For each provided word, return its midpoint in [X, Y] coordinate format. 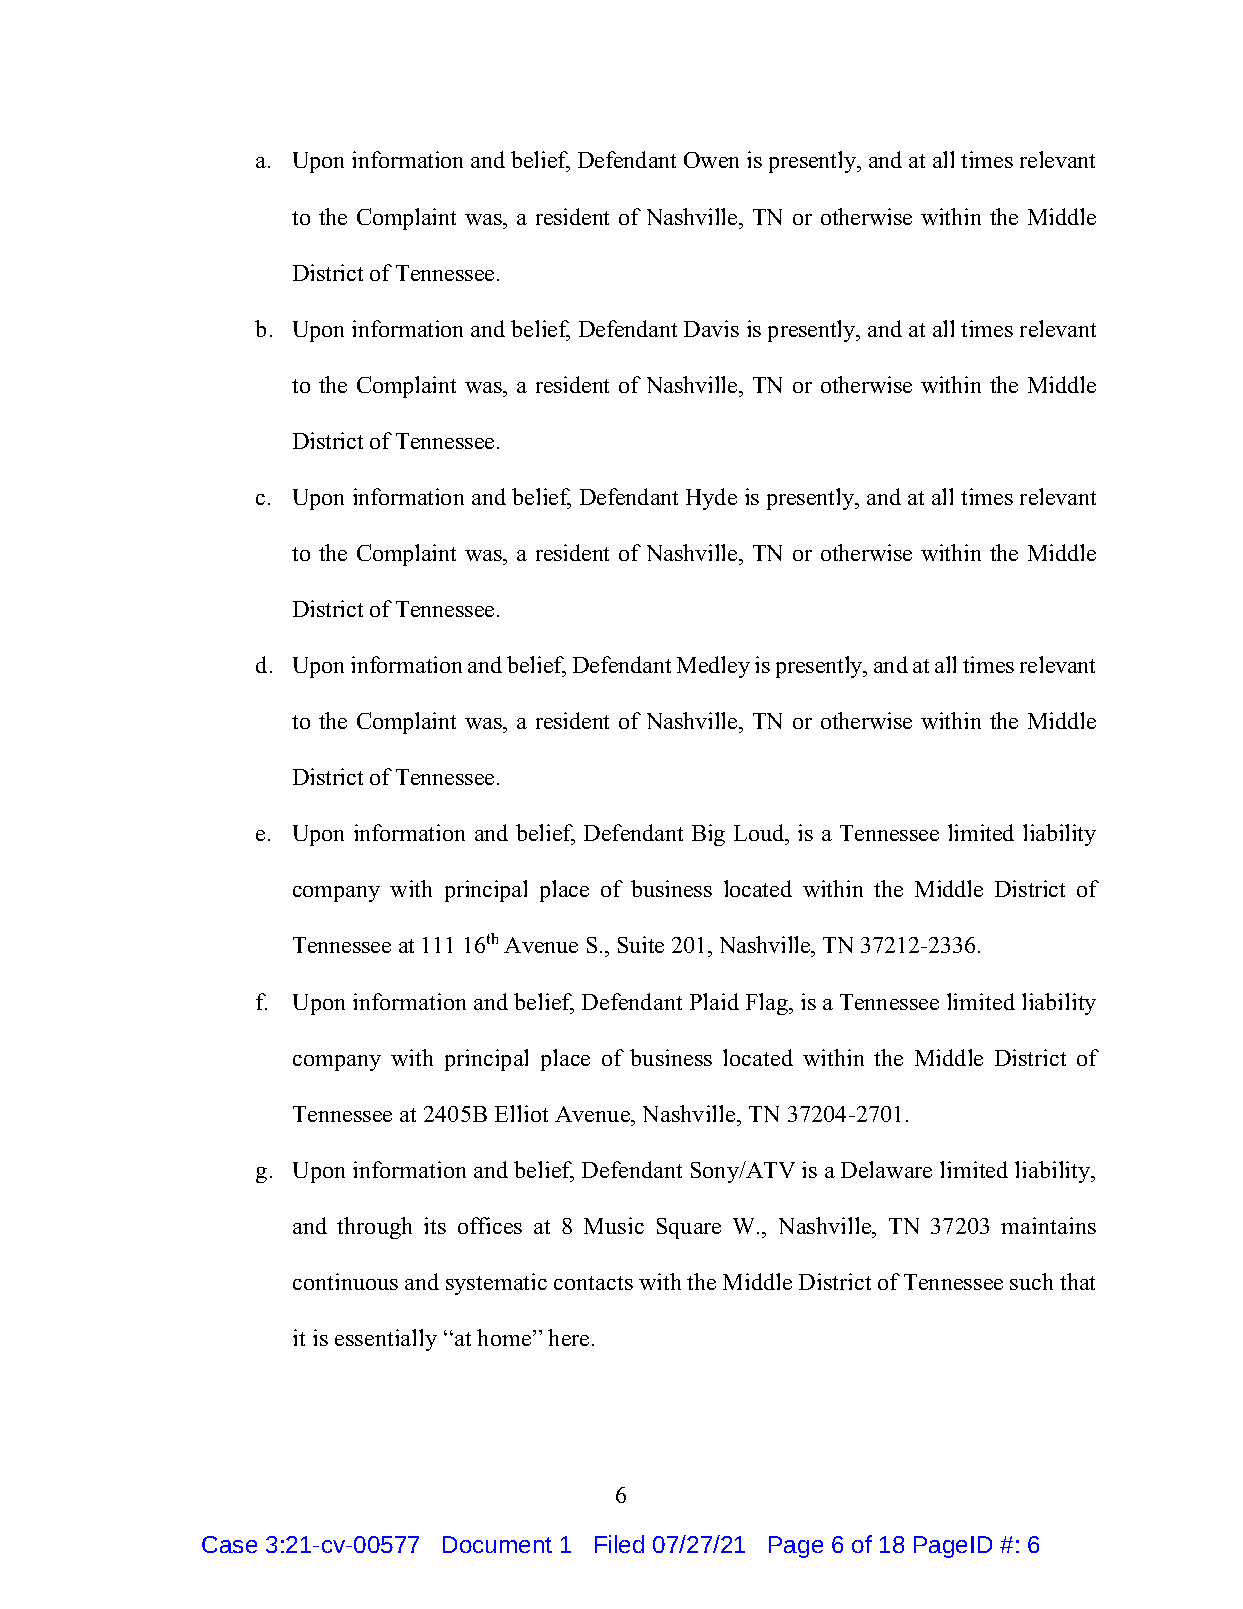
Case [229, 1544]
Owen [711, 160]
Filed [619, 1544]
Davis [711, 328]
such [1031, 1281]
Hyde [711, 499]
